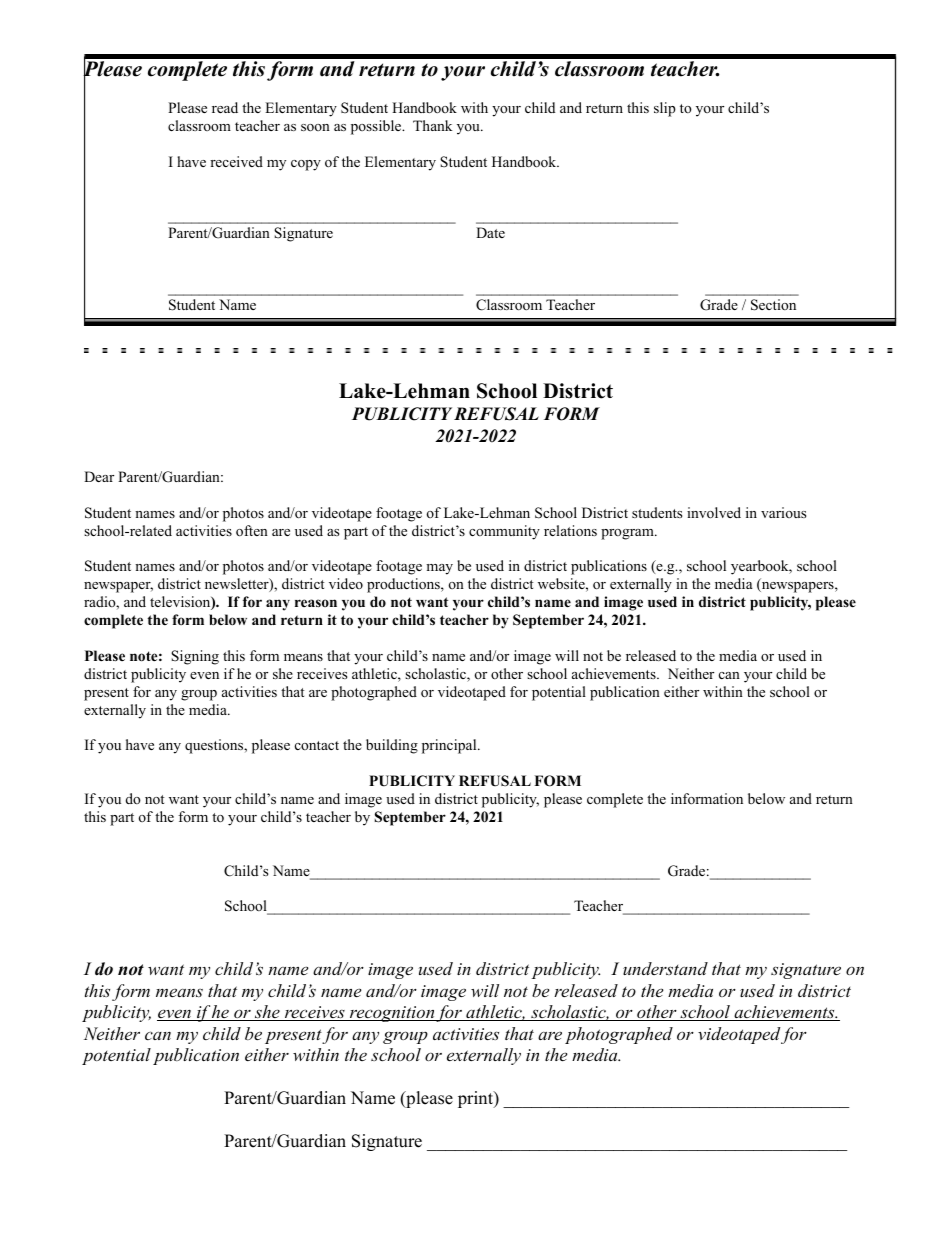 This document has height=1233, width=952. Describe the element at coordinates (439, 569) in the document. I see `may` at that location.
